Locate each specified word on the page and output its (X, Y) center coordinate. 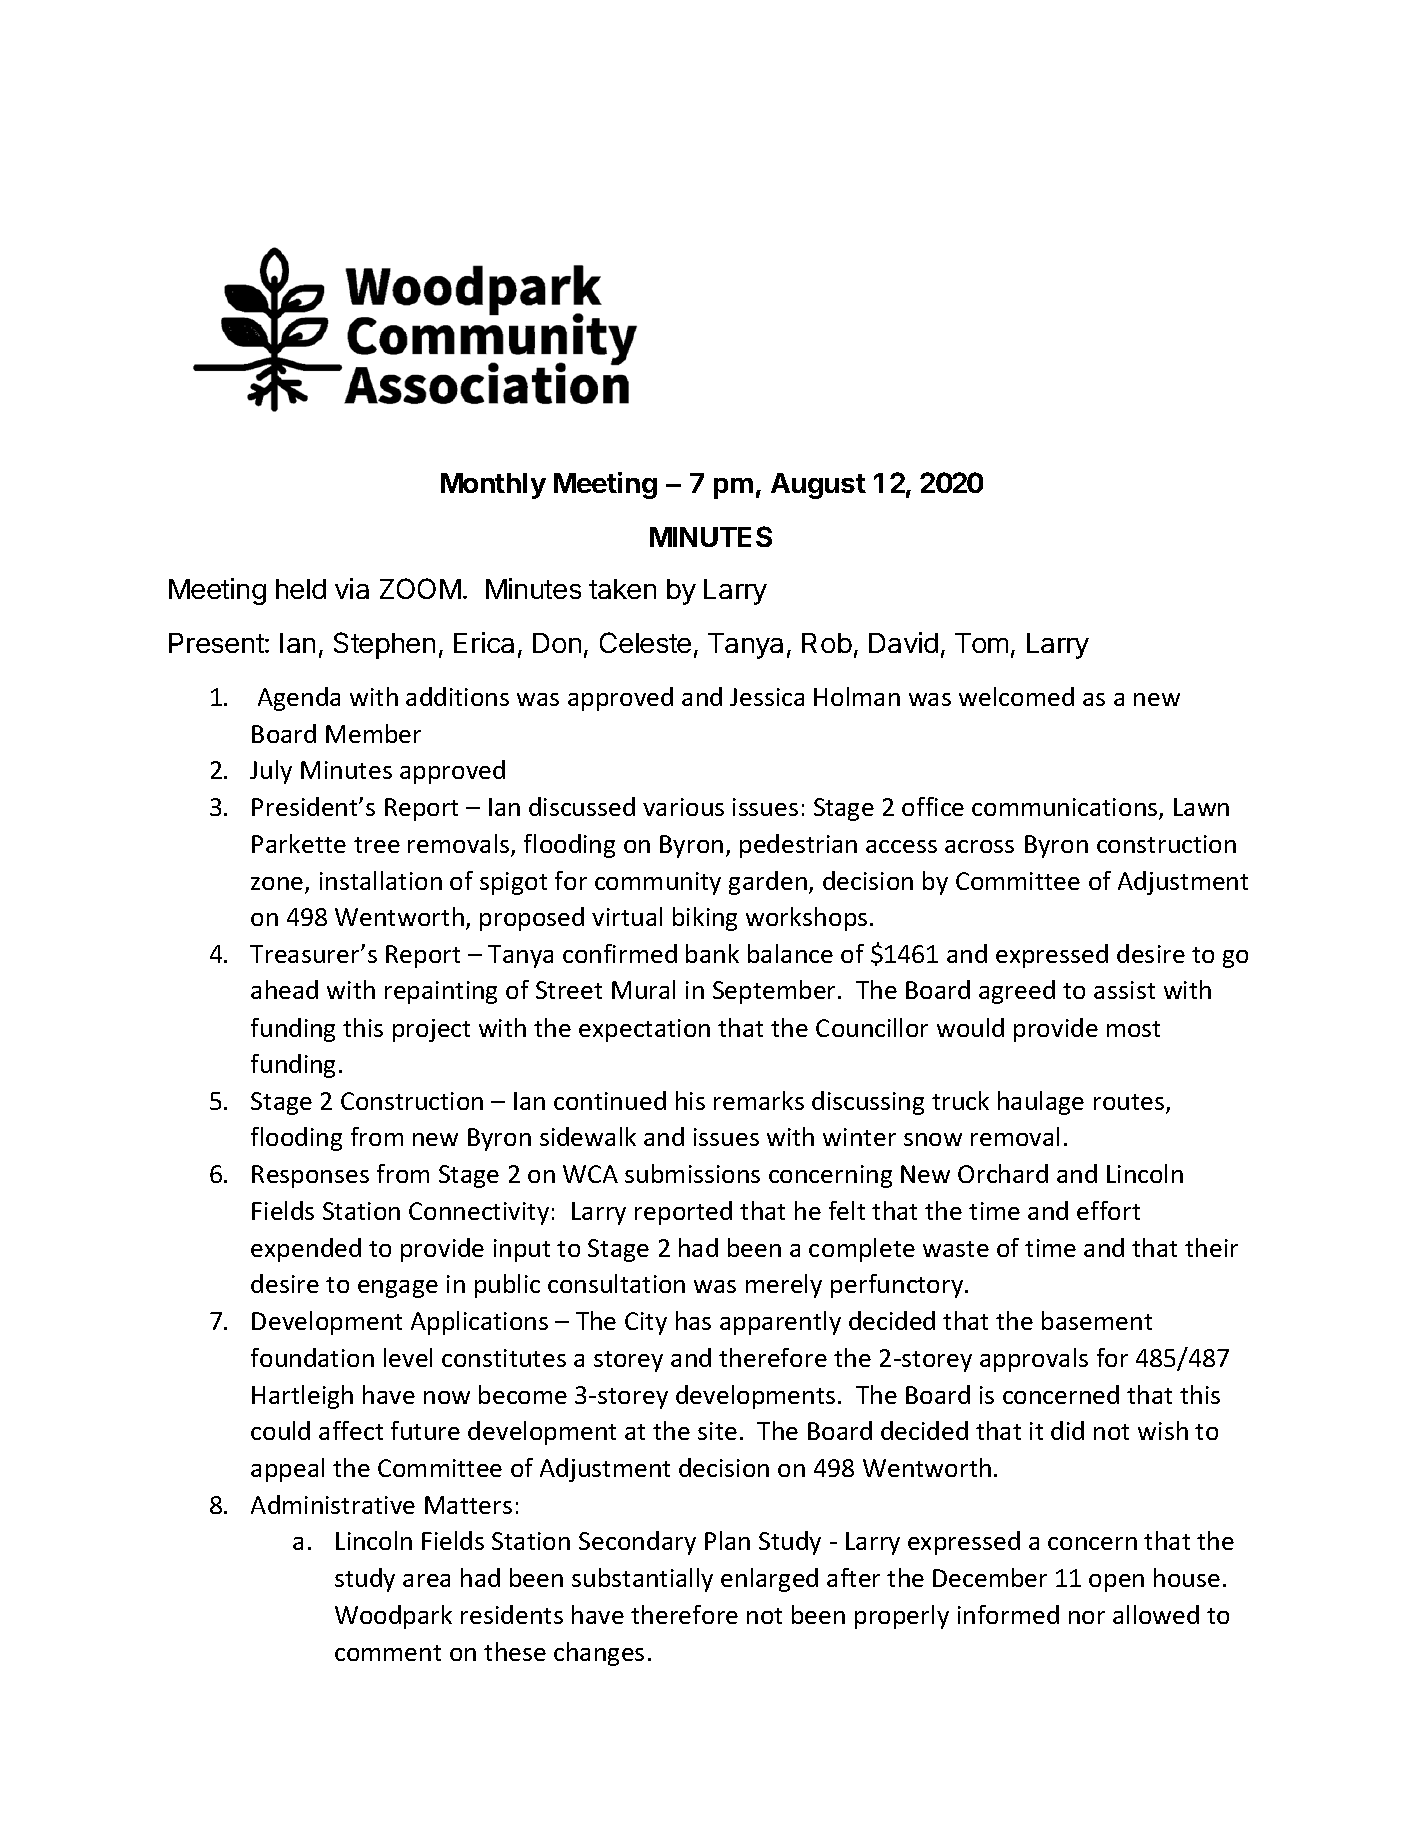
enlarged (769, 1580)
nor (1087, 1617)
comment (388, 1653)
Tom (981, 643)
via (352, 588)
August (818, 486)
